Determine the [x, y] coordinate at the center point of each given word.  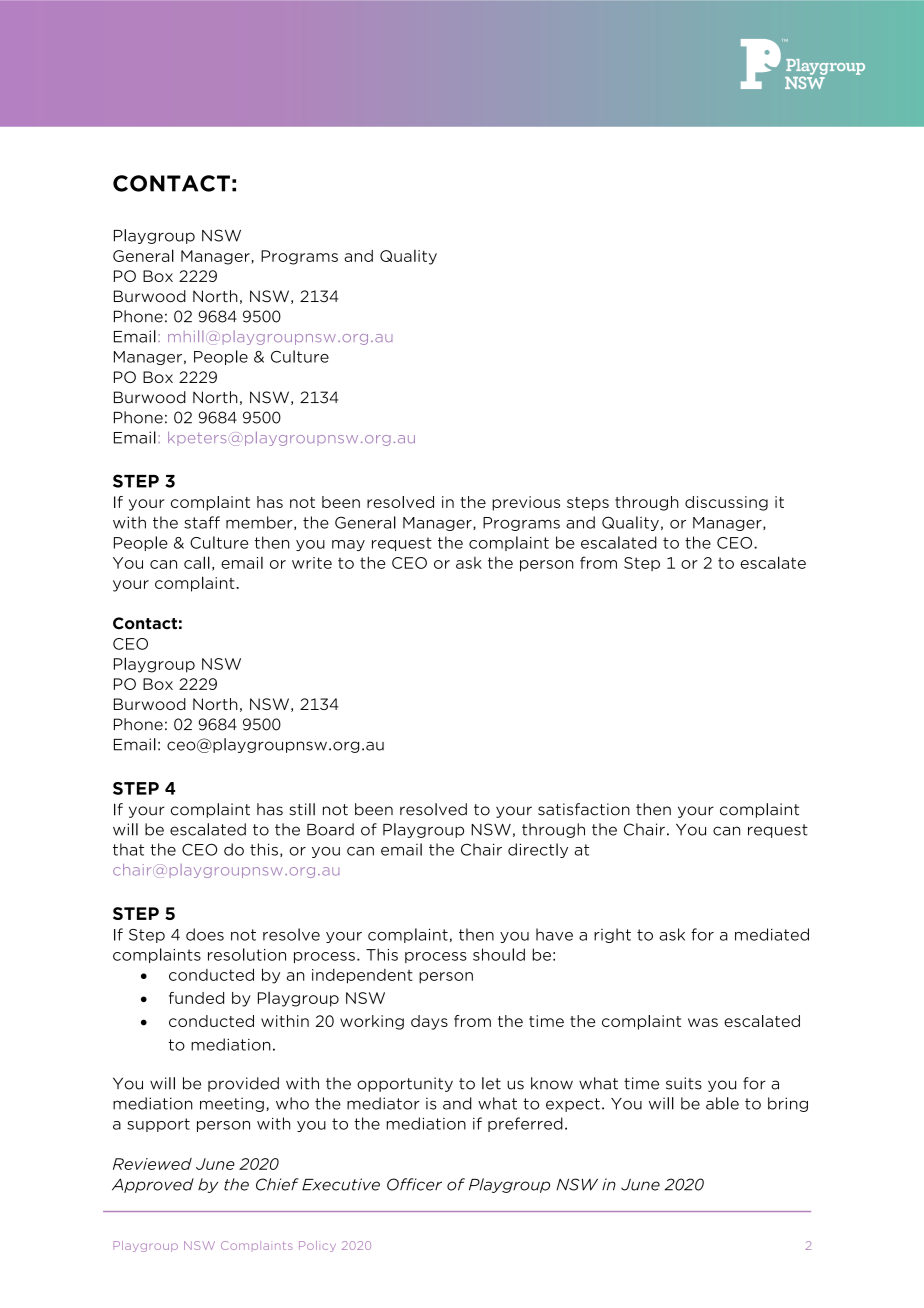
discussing [726, 503]
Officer [414, 1184]
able [722, 1103]
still [302, 809]
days [429, 1022]
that [128, 849]
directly [538, 850]
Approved [153, 1185]
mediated [772, 934]
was [703, 1022]
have [554, 934]
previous [526, 503]
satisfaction [584, 809]
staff [202, 522]
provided [243, 1084]
